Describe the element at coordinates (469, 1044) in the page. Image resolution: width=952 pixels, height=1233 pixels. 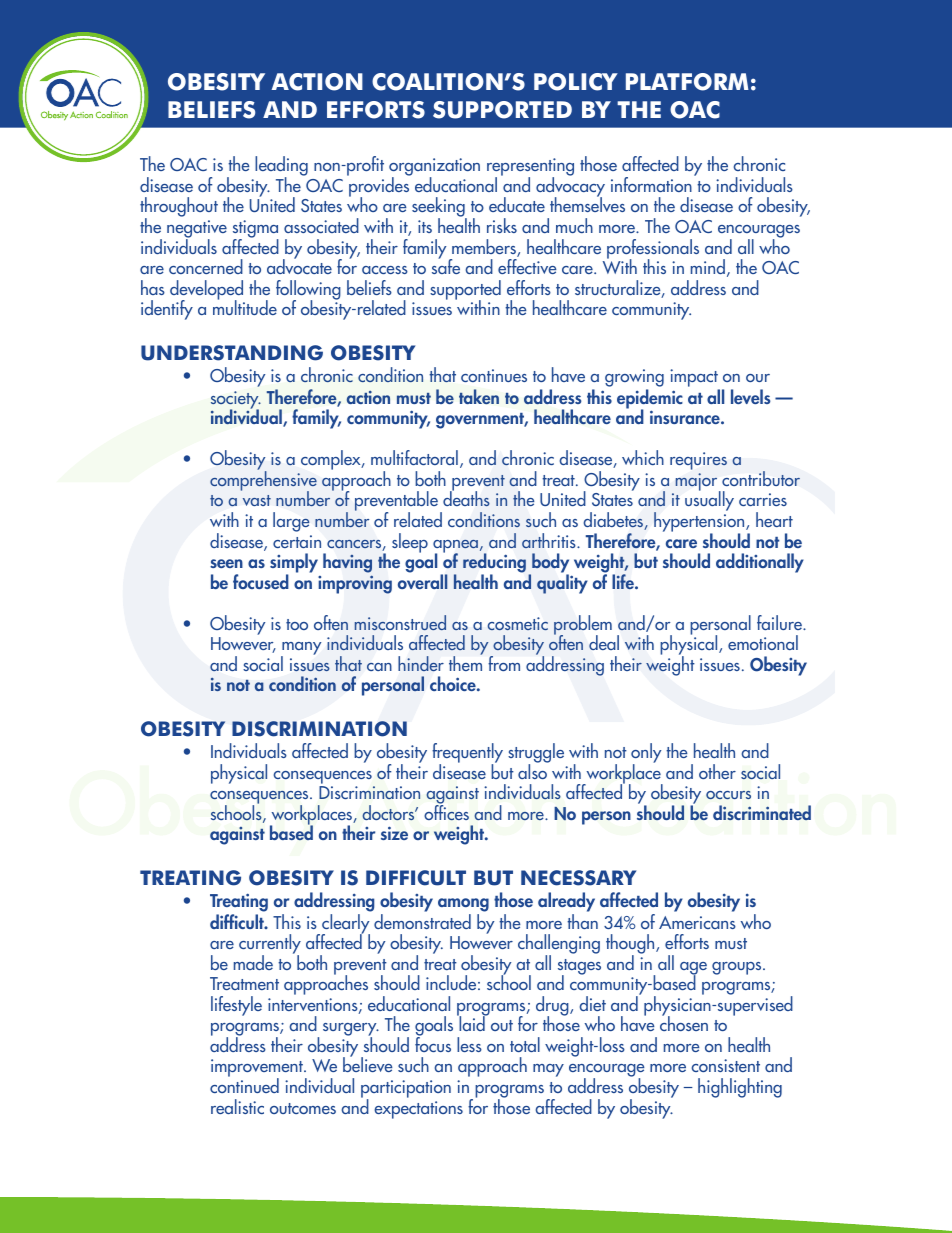
I see `less` at that location.
